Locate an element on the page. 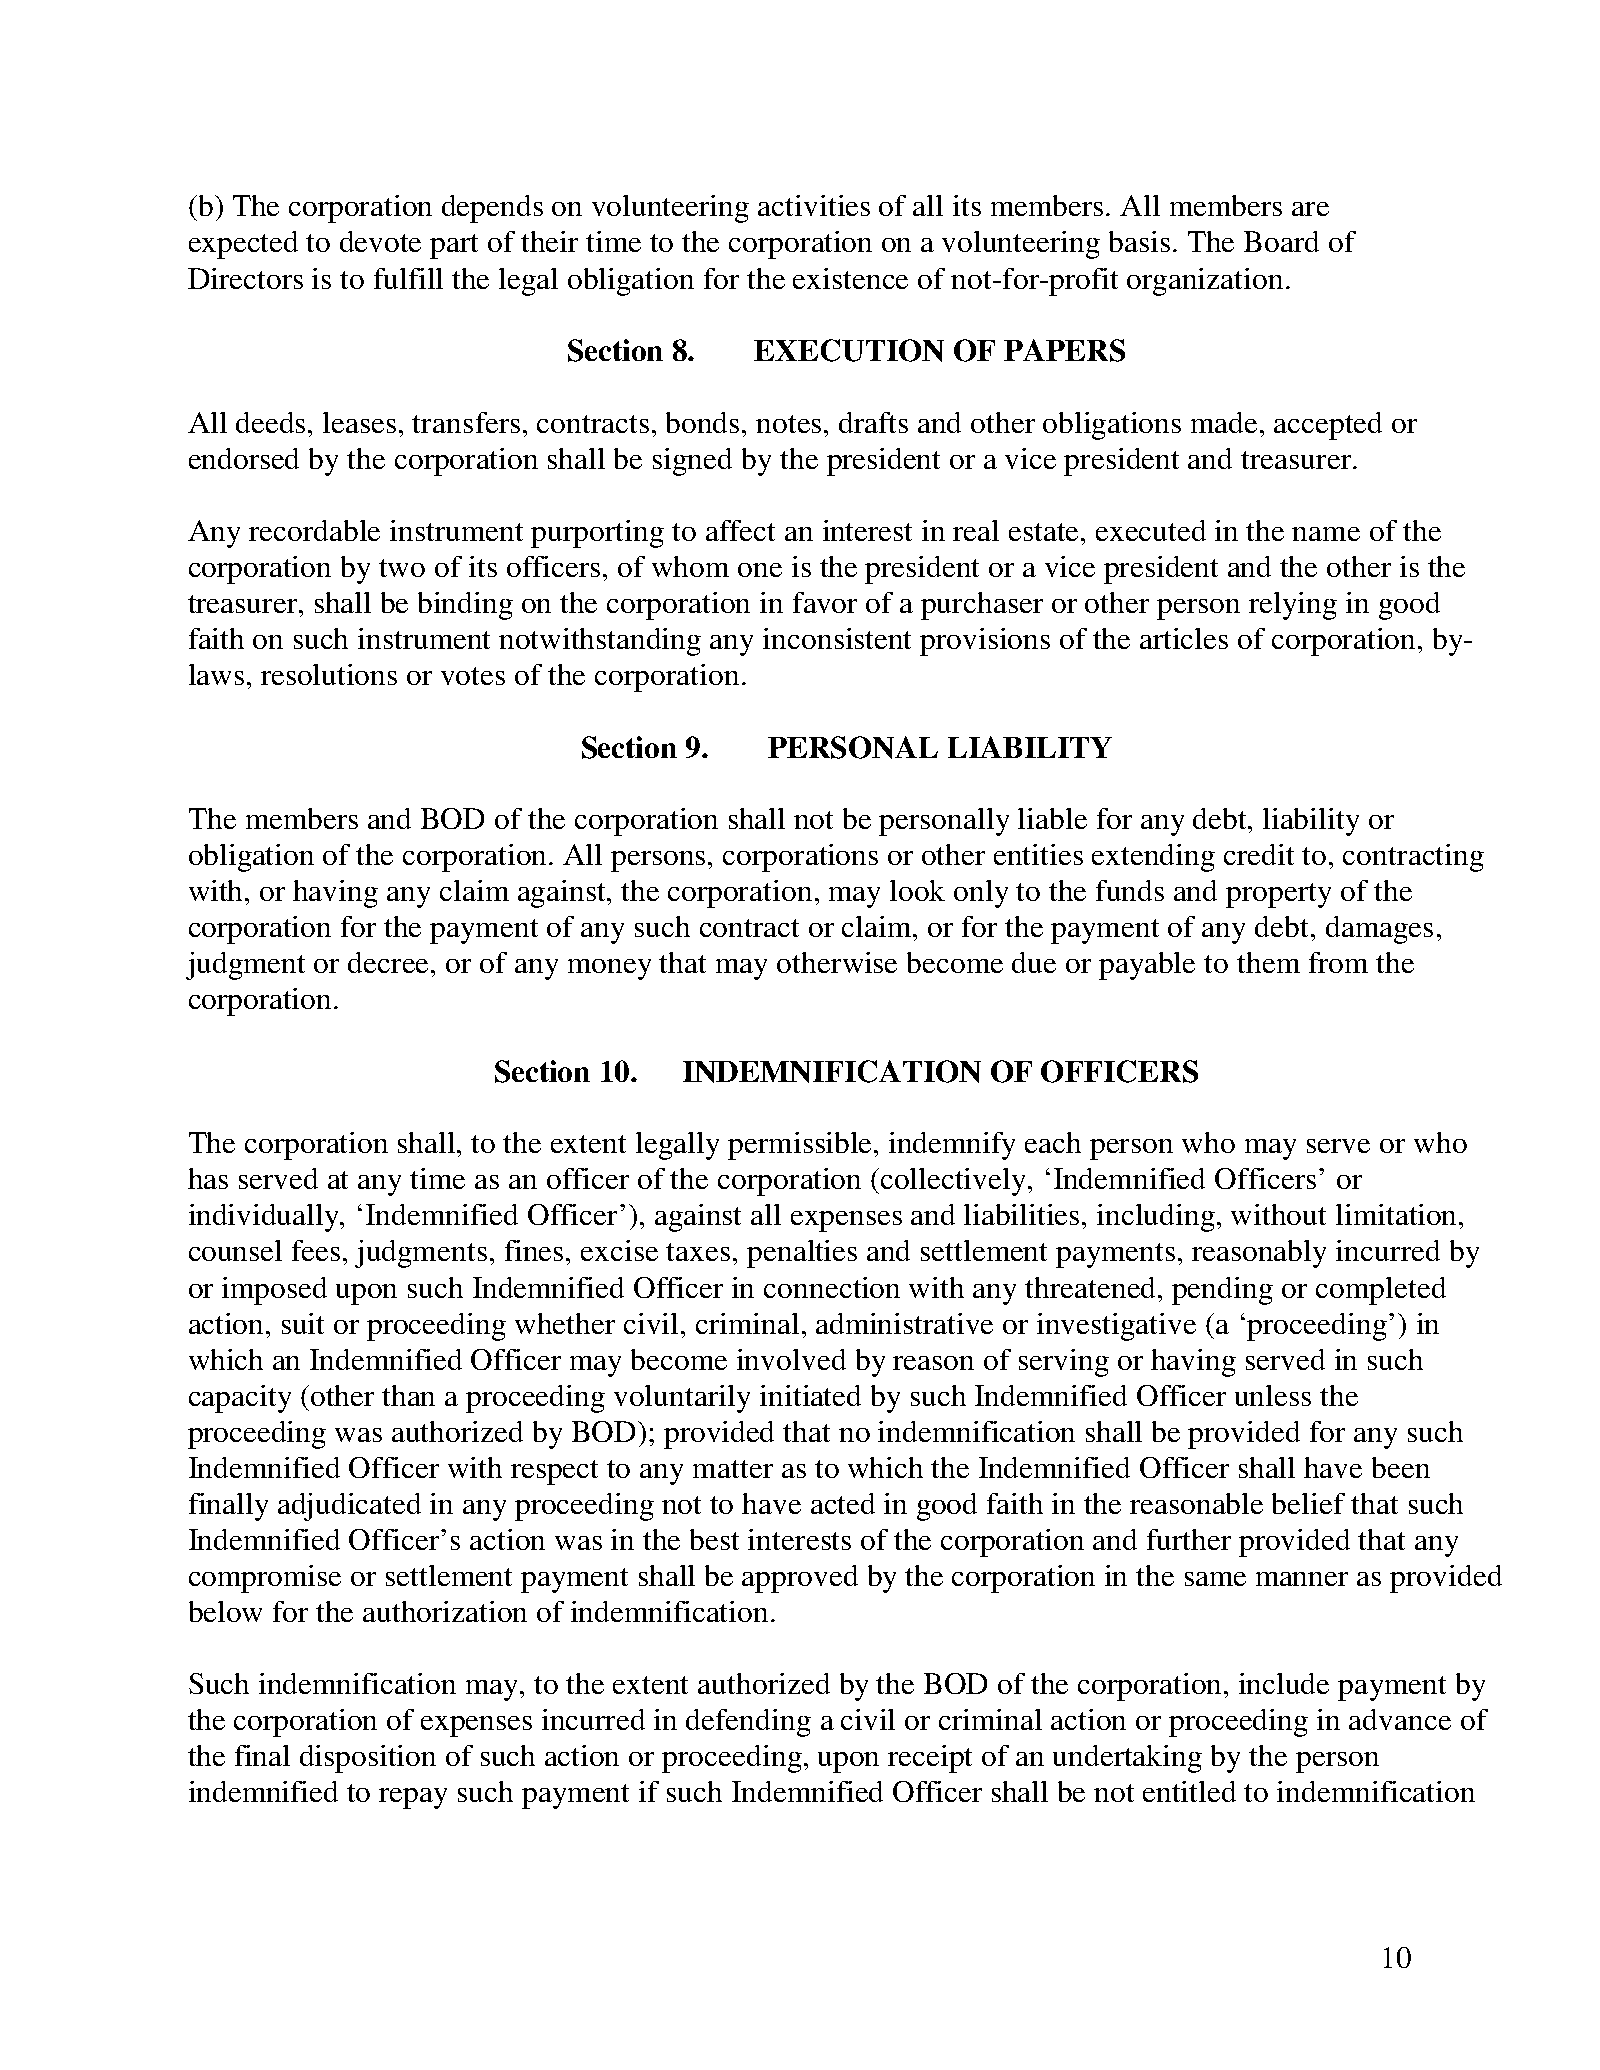  existence is located at coordinates (850, 278).
